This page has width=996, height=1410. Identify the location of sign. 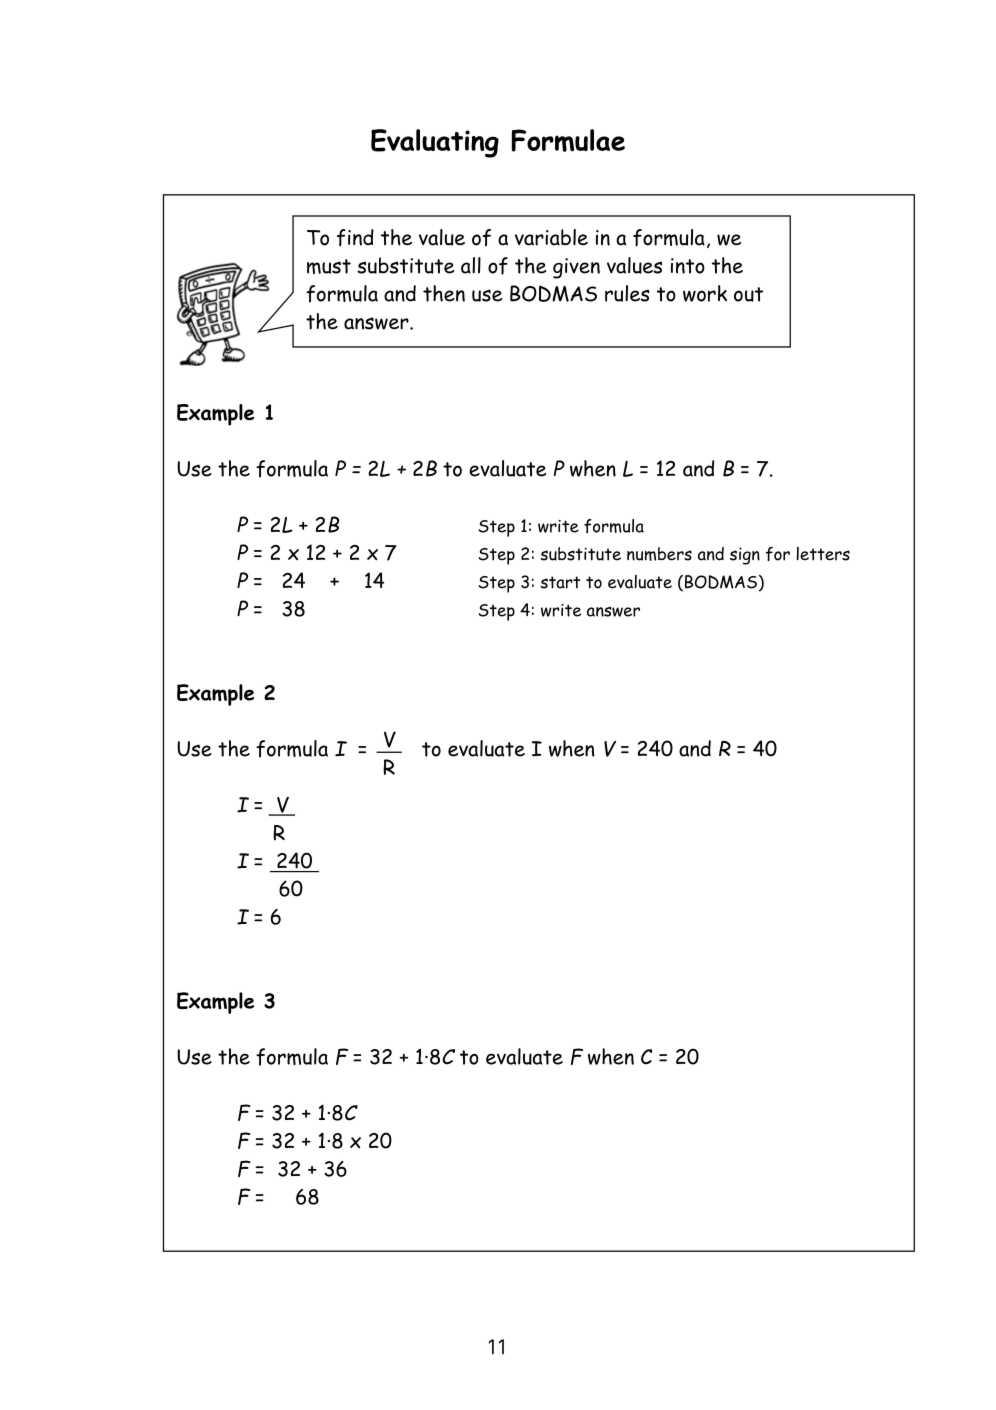
(745, 556).
